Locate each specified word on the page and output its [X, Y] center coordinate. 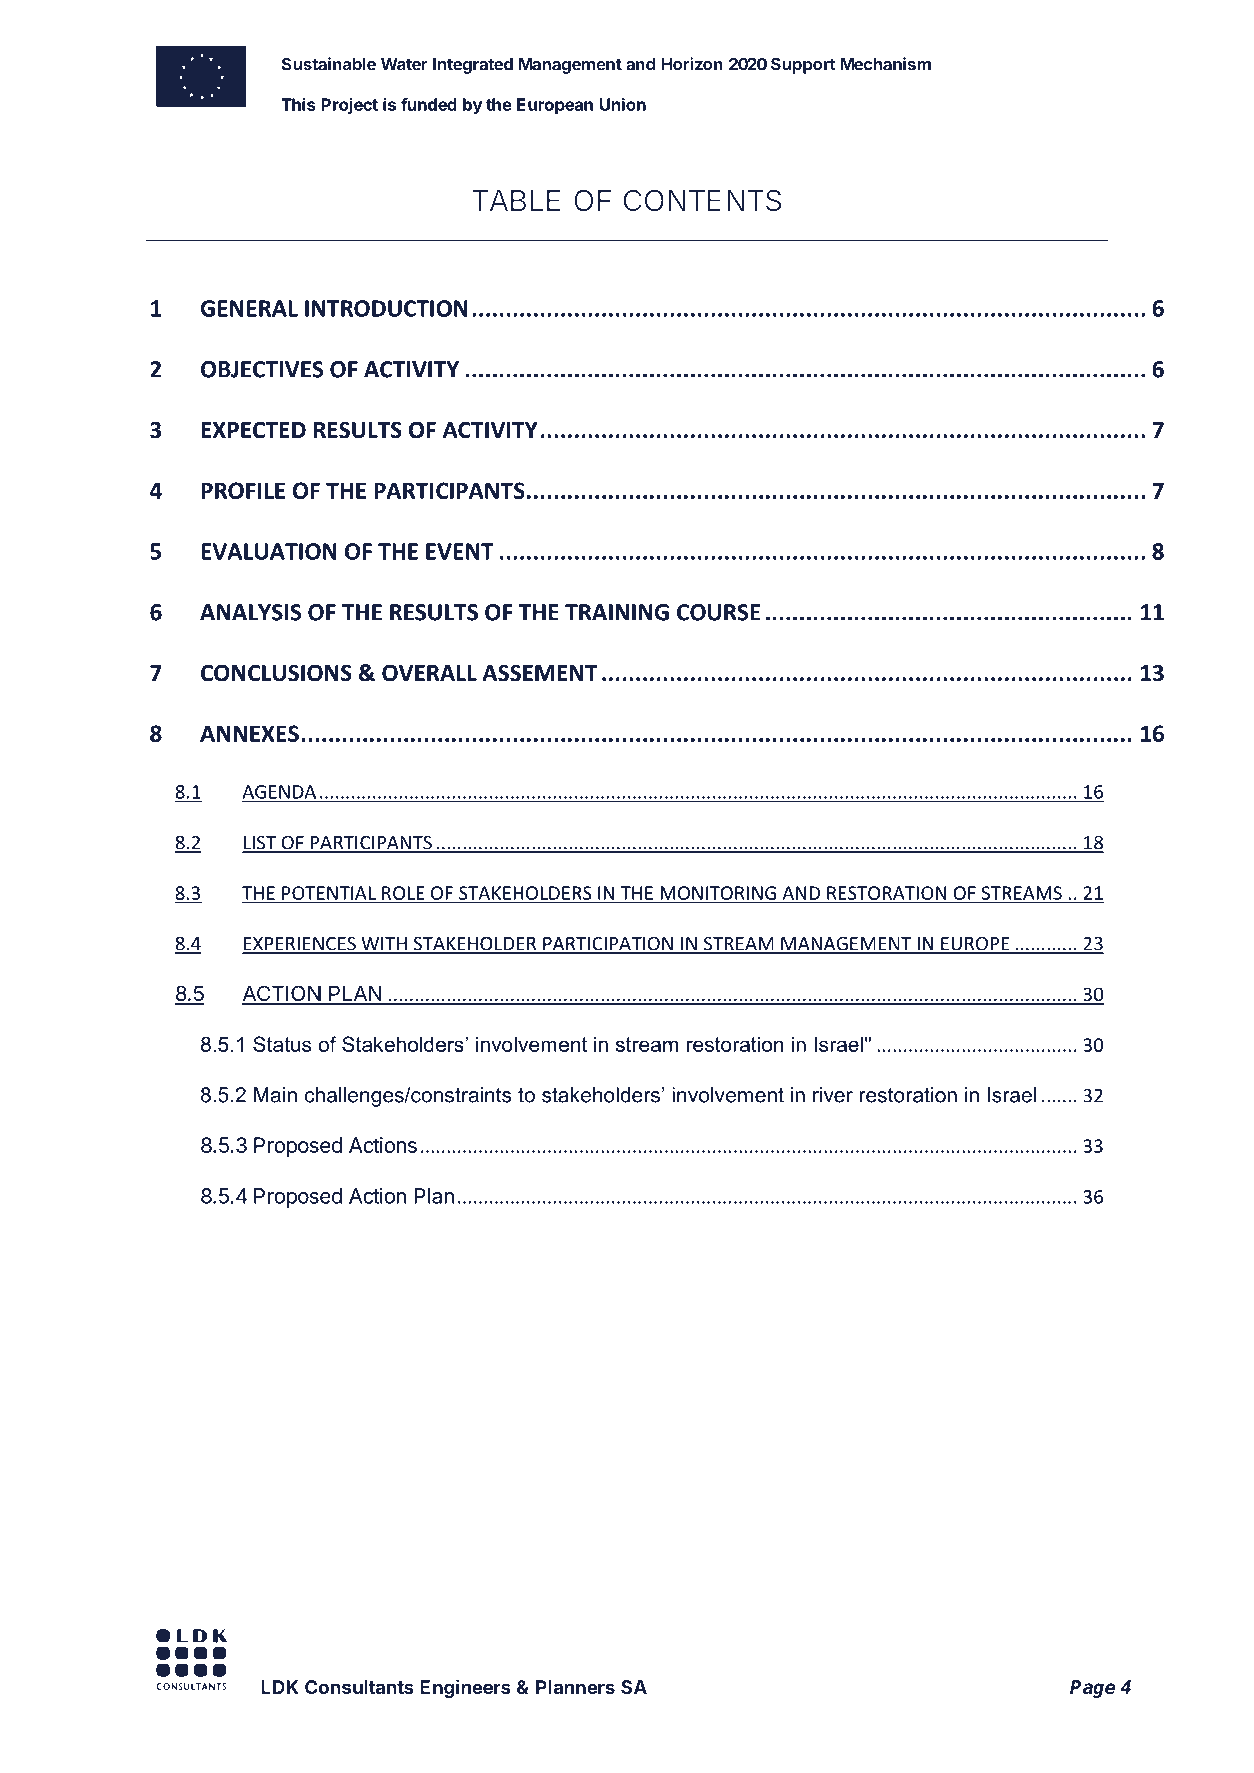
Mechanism [886, 64]
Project [349, 106]
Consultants [359, 1687]
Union [623, 104]
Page [1092, 1689]
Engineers [465, 1688]
